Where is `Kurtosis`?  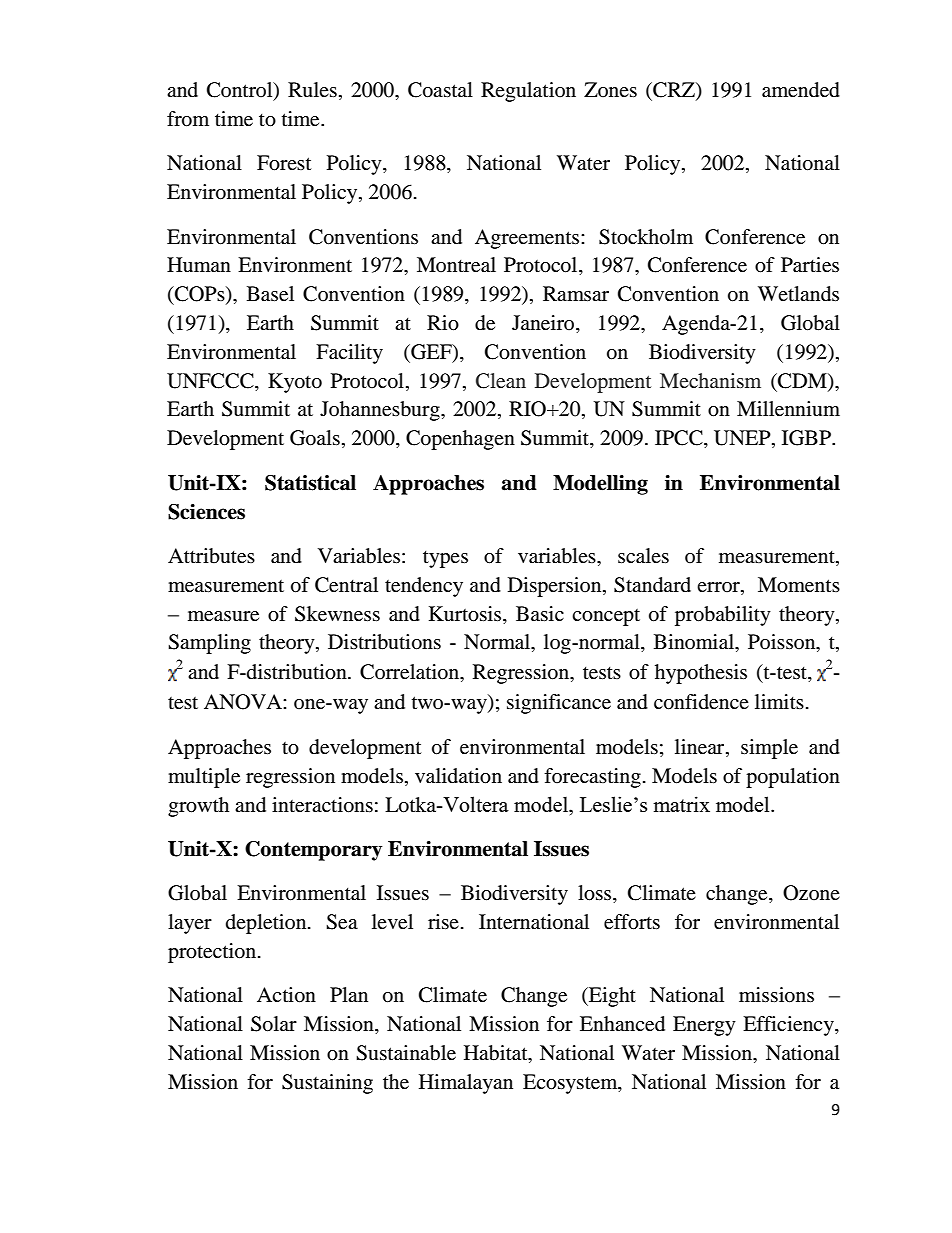 Kurtosis is located at coordinates (466, 614).
